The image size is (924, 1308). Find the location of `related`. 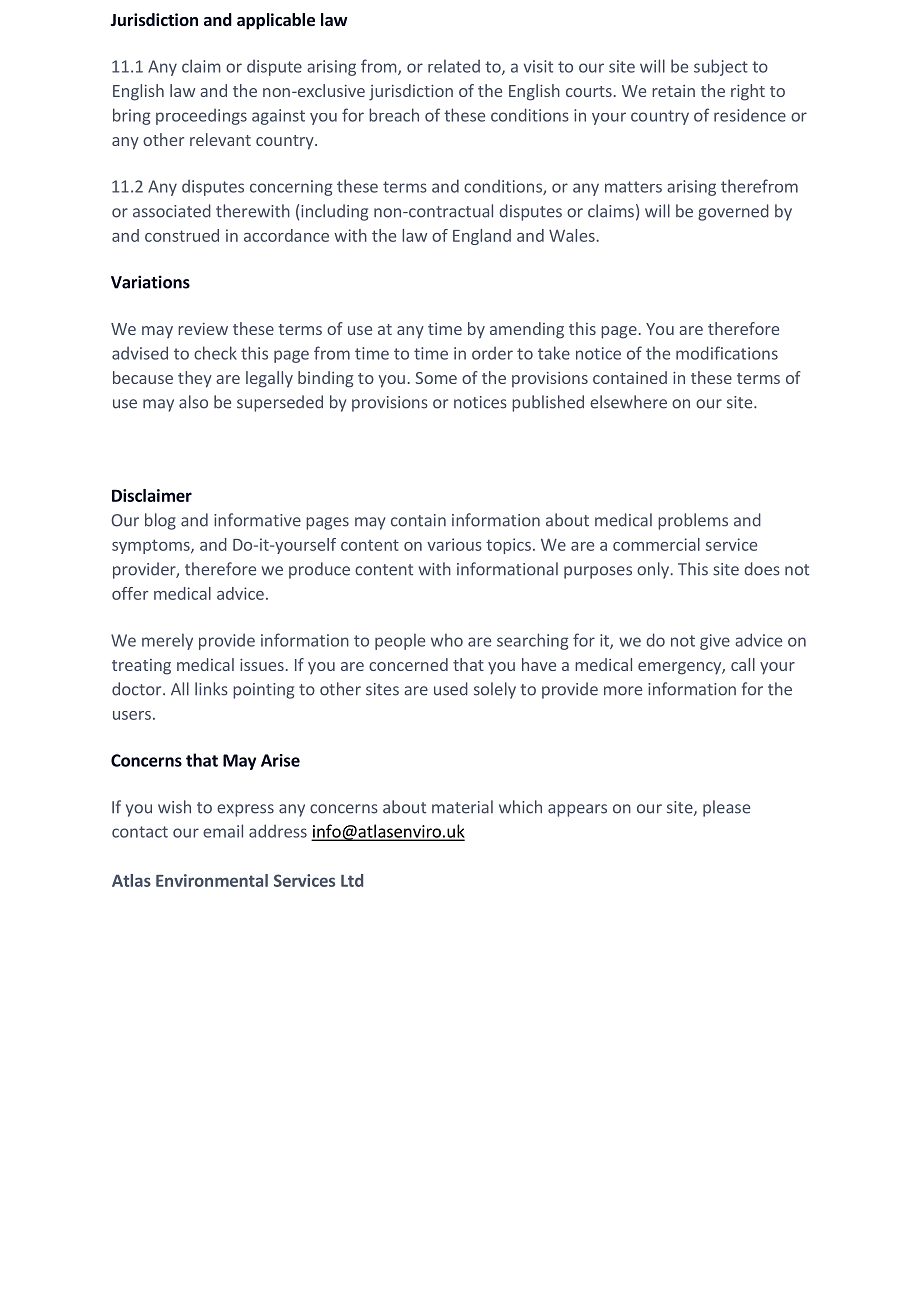

related is located at coordinates (454, 66).
